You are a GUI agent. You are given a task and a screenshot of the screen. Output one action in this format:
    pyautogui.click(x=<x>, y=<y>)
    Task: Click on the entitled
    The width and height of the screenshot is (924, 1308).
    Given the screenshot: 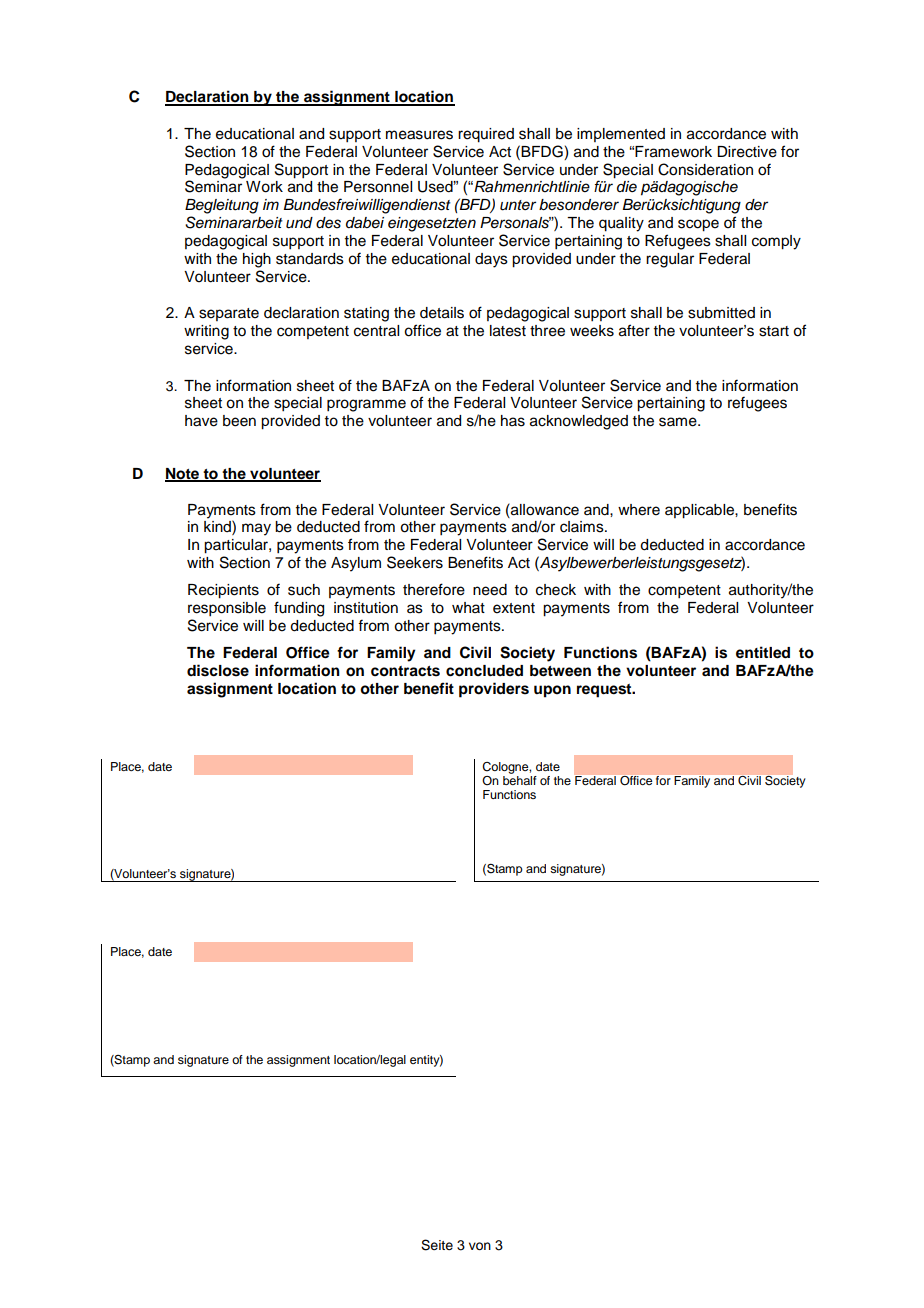 What is the action you would take?
    pyautogui.click(x=763, y=652)
